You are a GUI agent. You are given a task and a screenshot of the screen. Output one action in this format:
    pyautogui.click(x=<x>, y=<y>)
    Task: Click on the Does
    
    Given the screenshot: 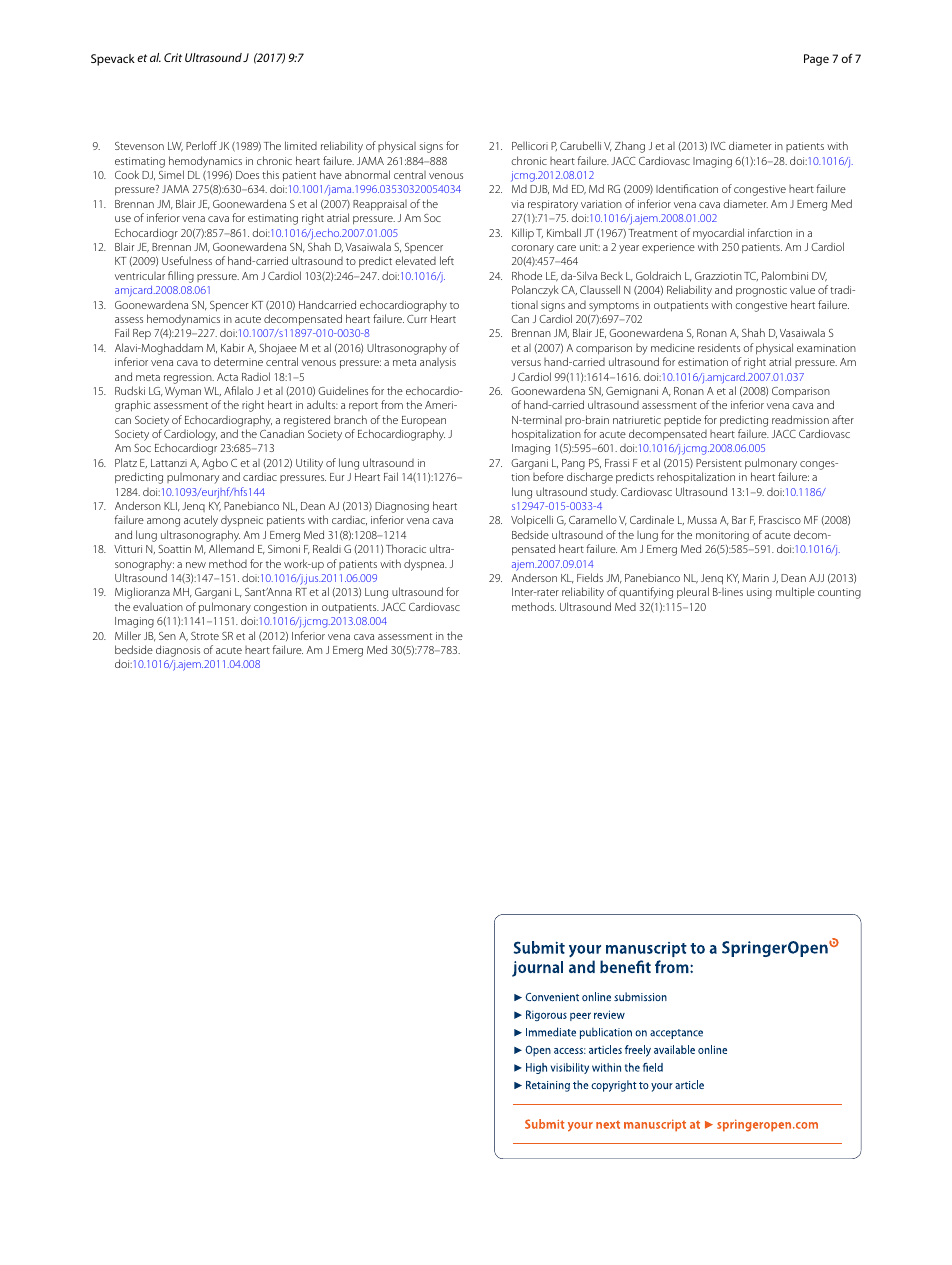 What is the action you would take?
    pyautogui.click(x=247, y=175)
